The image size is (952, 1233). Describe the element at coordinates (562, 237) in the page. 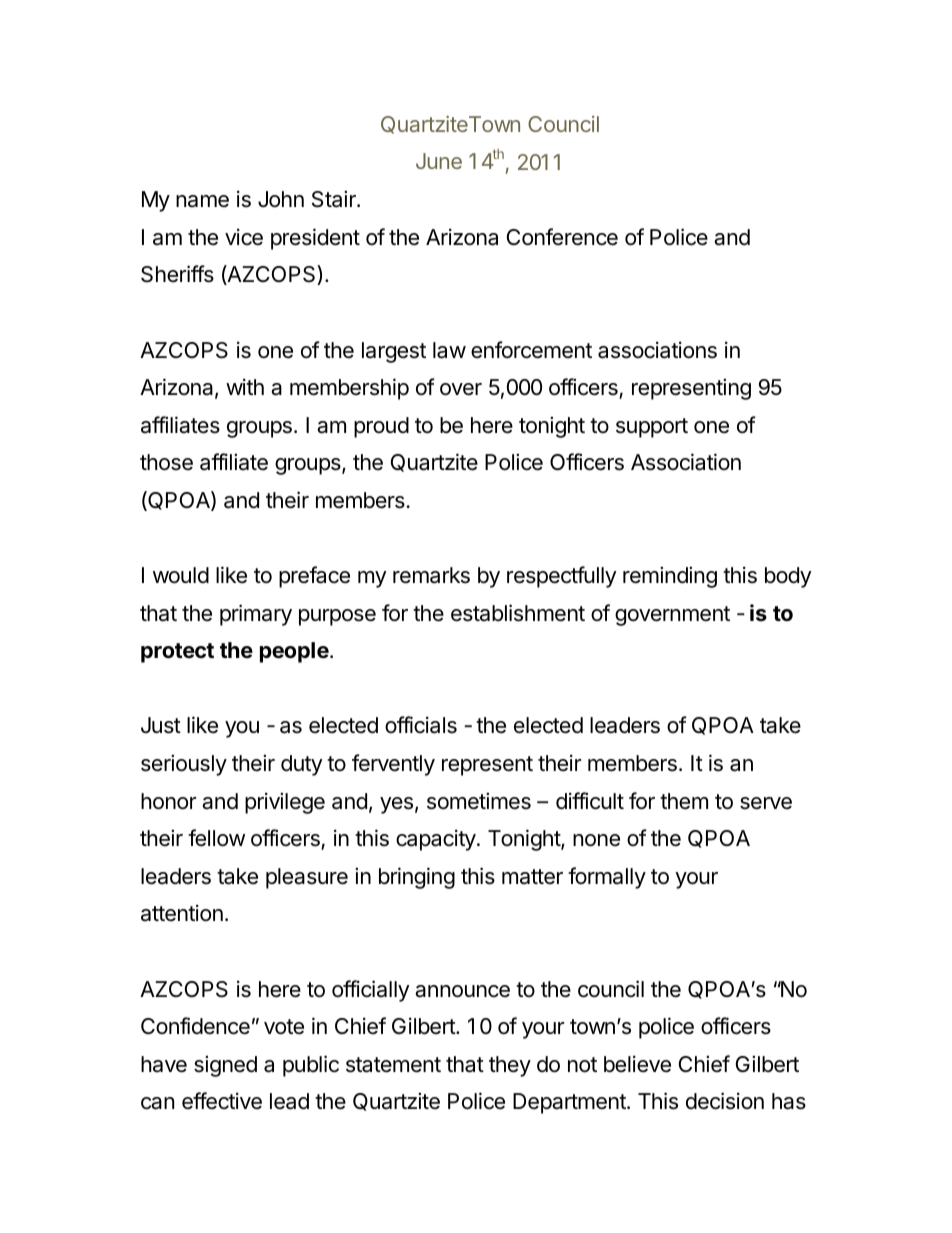

I see `Conference` at that location.
